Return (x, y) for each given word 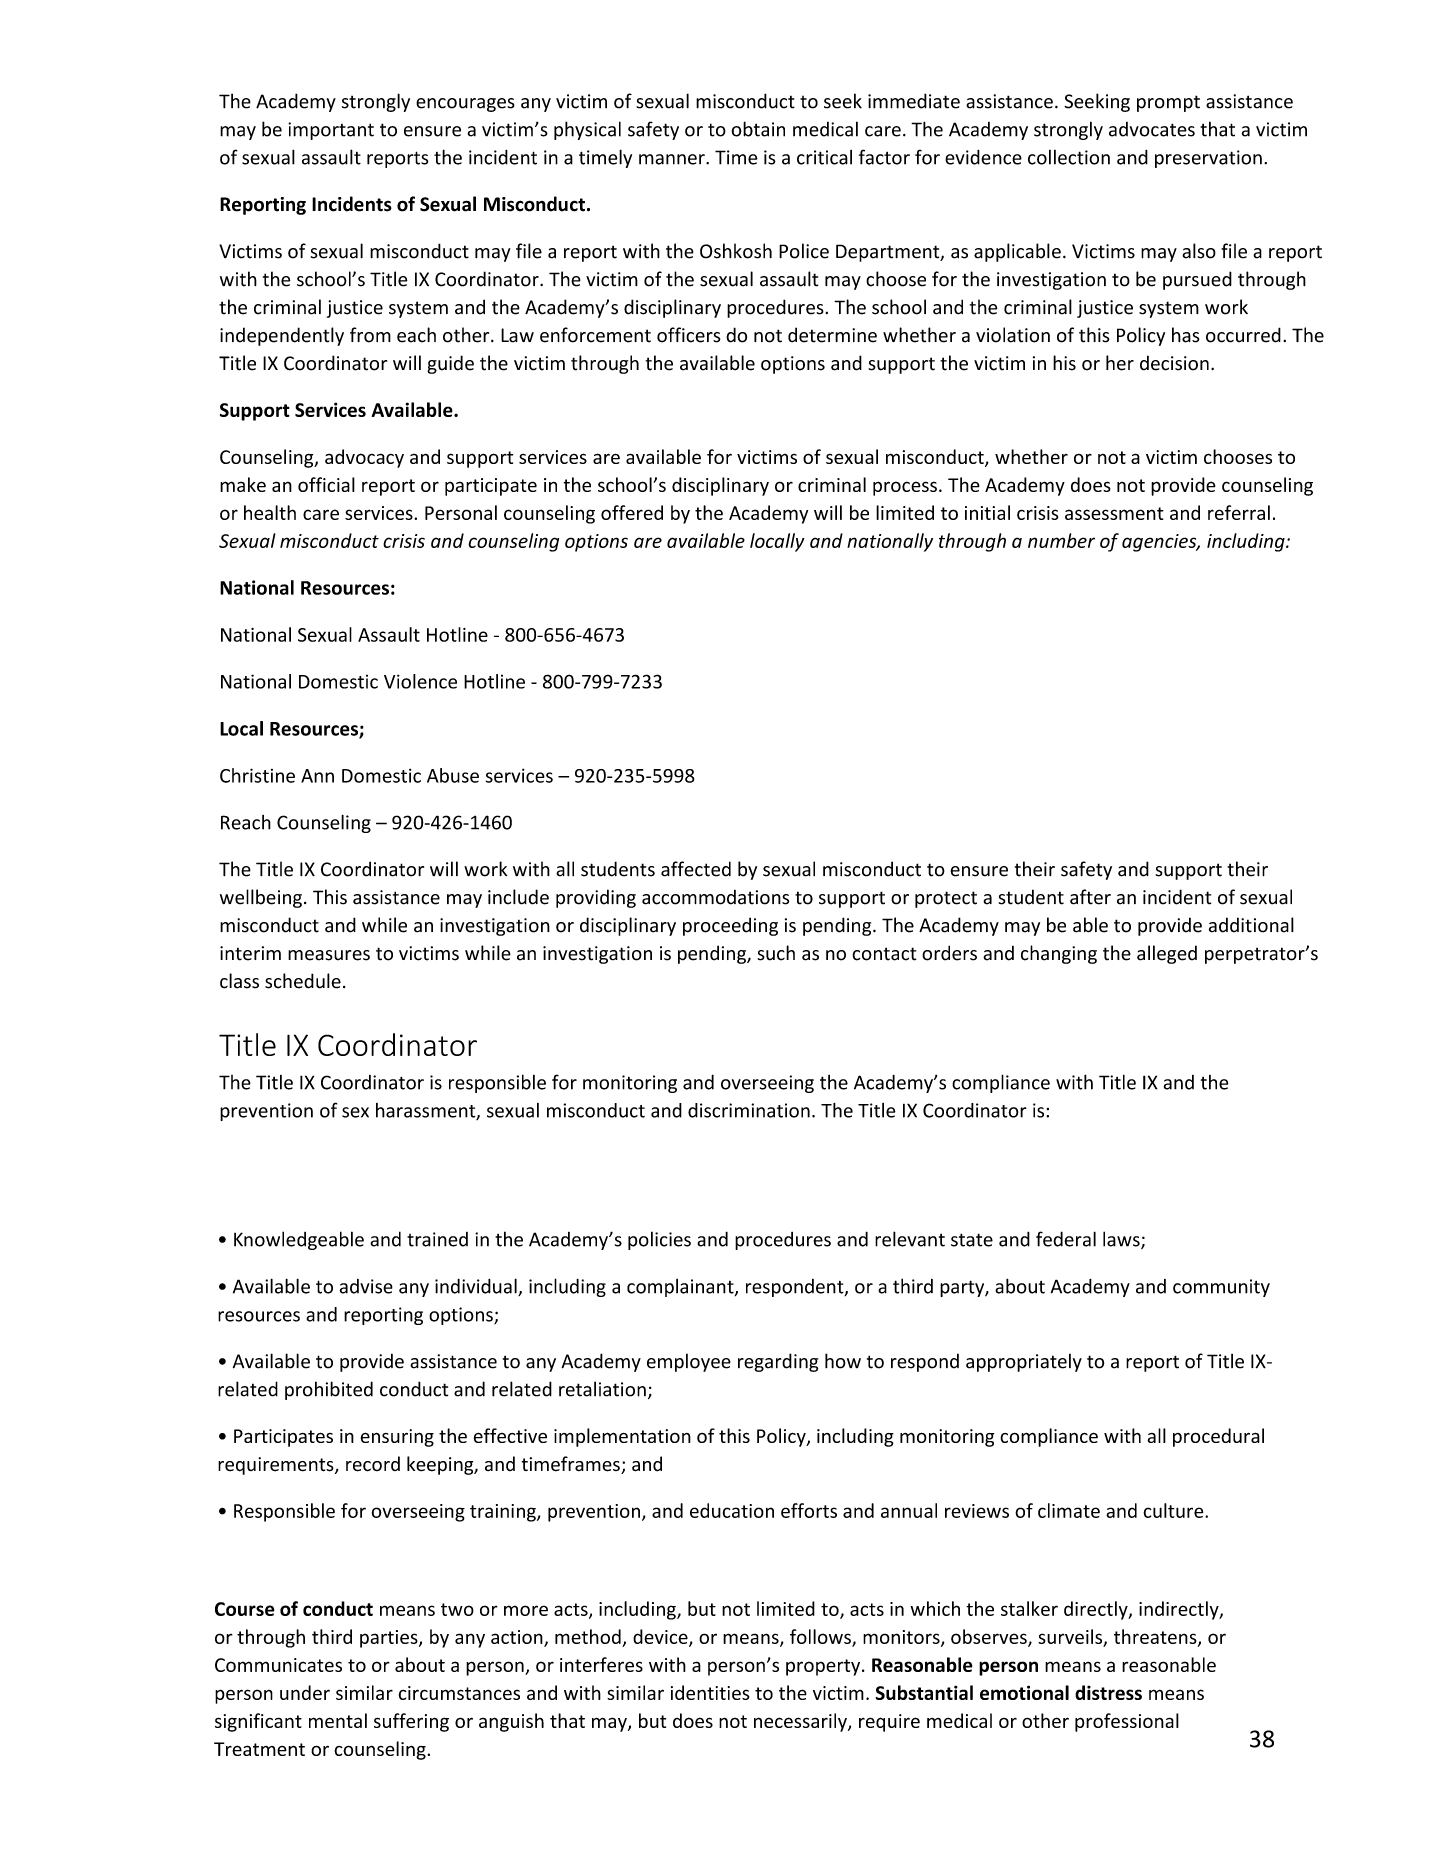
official (326, 484)
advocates (1152, 129)
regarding (778, 1362)
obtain (758, 129)
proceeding (730, 926)
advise (366, 1286)
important (331, 131)
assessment (1114, 513)
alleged (1167, 954)
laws (1122, 1240)
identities (710, 1692)
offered (632, 512)
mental (338, 1720)
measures (329, 955)
